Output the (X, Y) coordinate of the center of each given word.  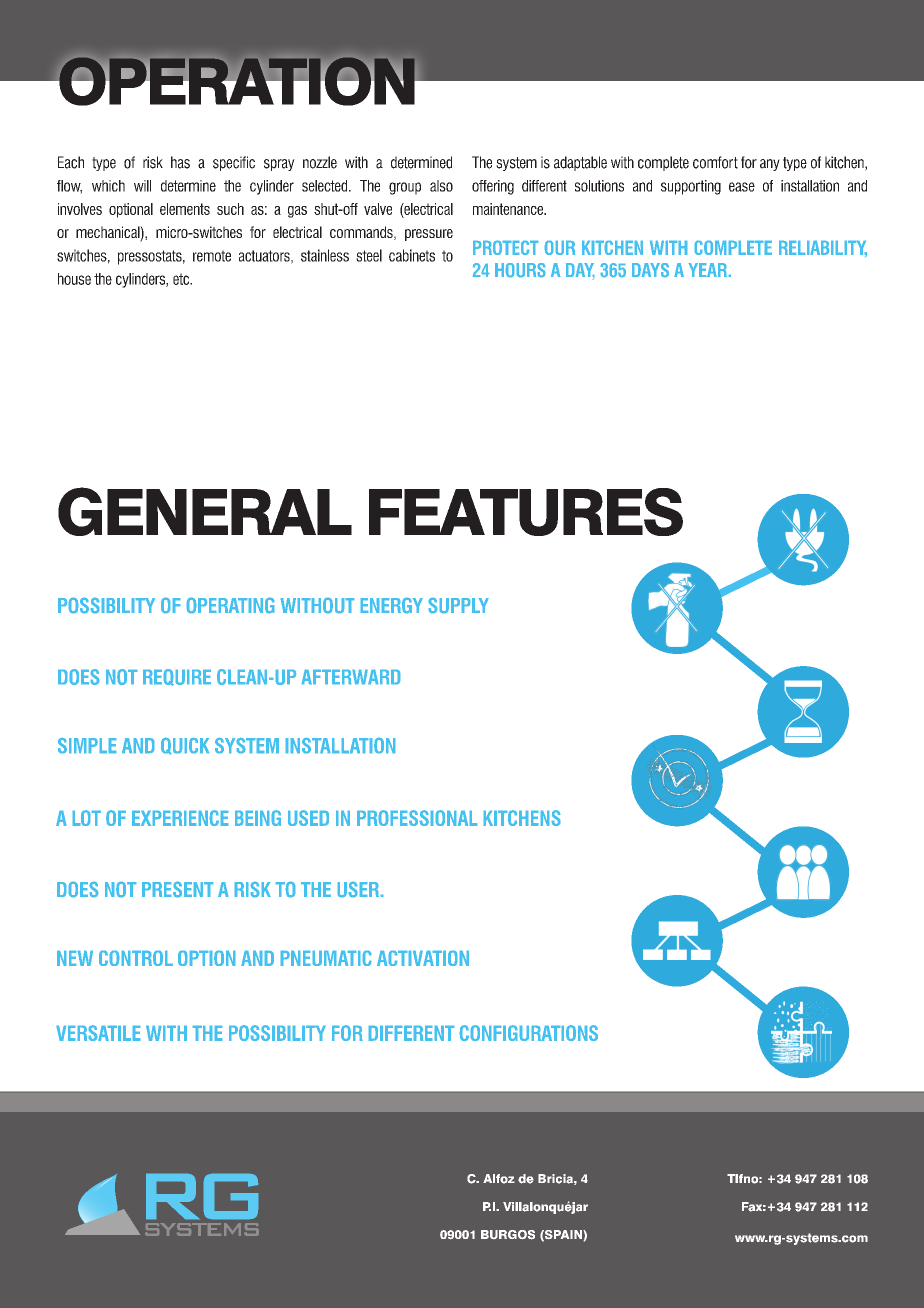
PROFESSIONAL (417, 818)
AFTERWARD (351, 677)
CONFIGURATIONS (529, 1033)
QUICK (185, 746)
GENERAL (205, 511)
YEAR (709, 270)
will (142, 186)
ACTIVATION (423, 958)
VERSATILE (98, 1033)
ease (742, 187)
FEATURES (526, 512)
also (441, 186)
